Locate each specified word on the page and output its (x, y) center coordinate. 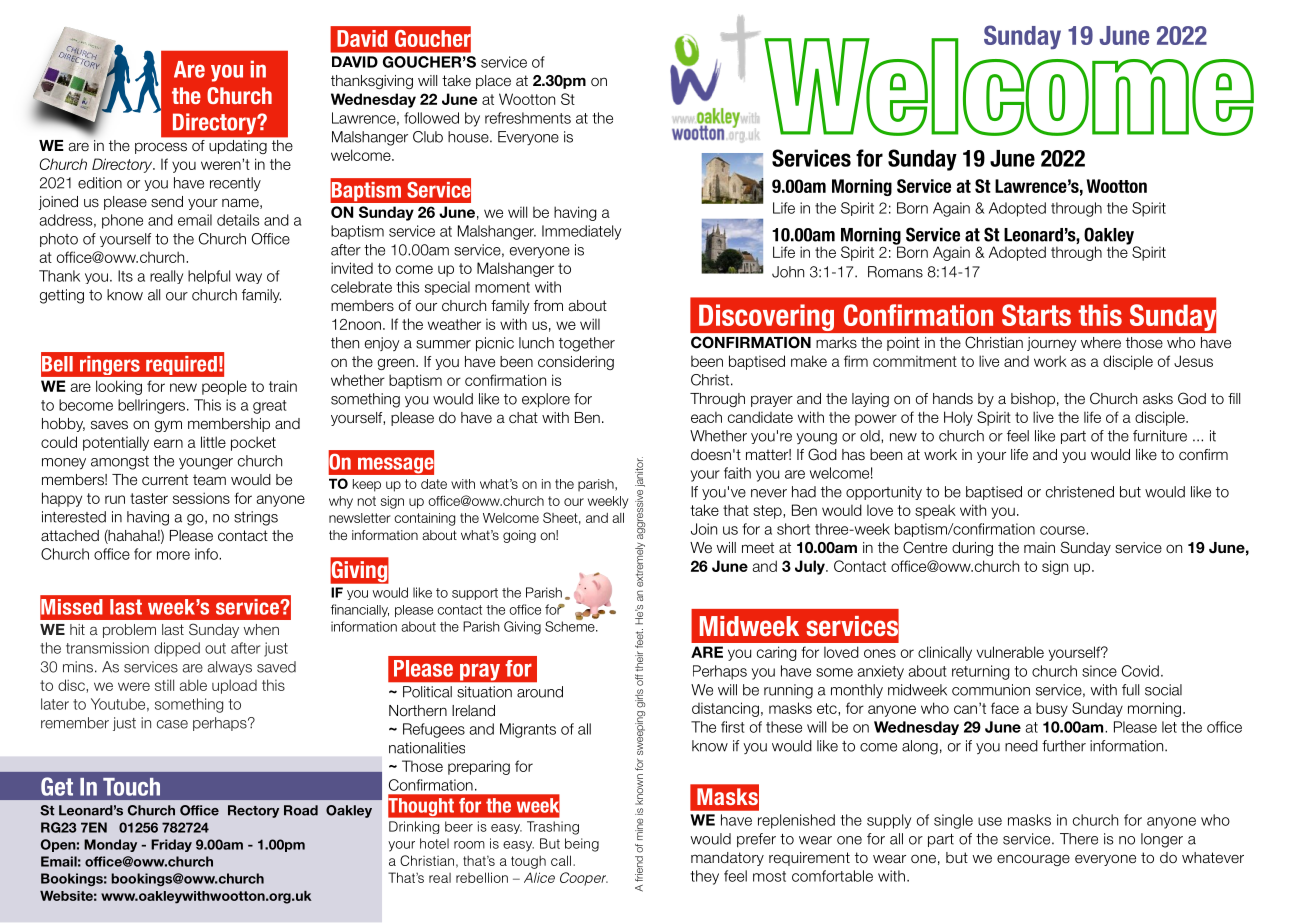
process (161, 148)
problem (129, 631)
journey (1051, 344)
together (587, 344)
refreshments (528, 118)
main (1039, 547)
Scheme (571, 625)
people (224, 387)
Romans (895, 272)
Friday (171, 845)
